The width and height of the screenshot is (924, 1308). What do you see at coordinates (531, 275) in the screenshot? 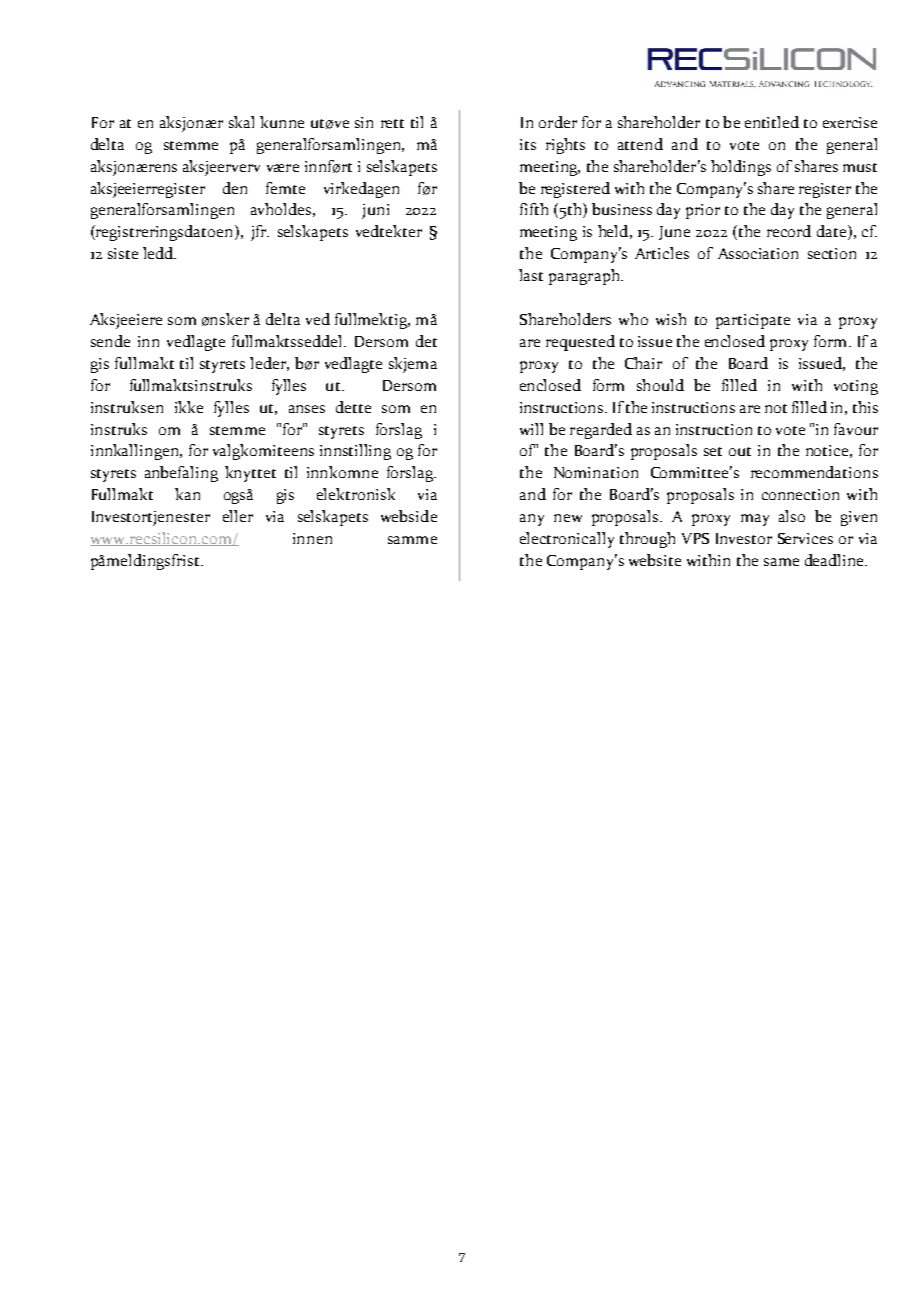
I see `last` at bounding box center [531, 275].
